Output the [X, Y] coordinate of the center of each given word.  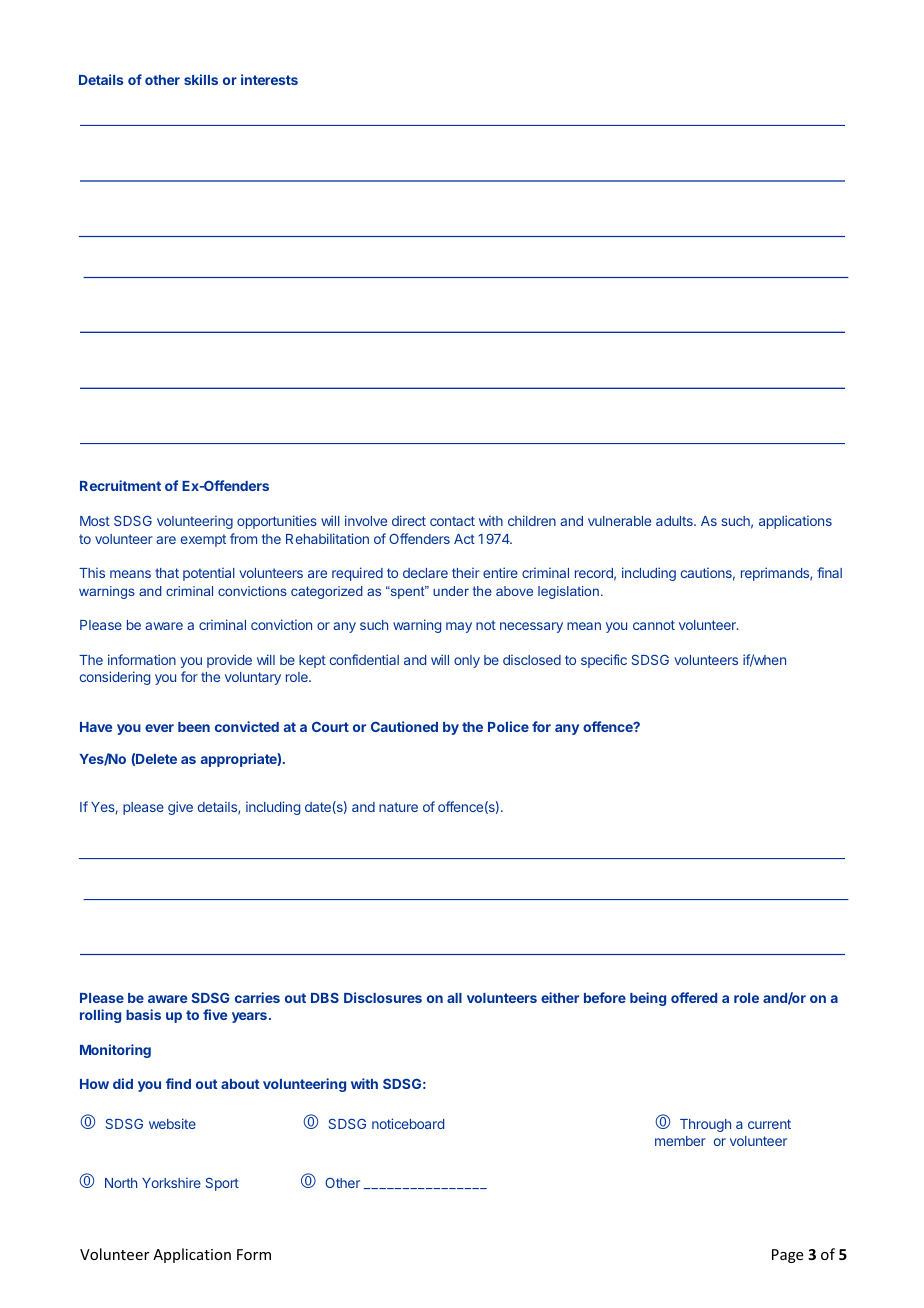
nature [398, 807]
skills [201, 79]
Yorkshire [171, 1182]
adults [675, 521]
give [180, 808]
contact [452, 521]
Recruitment [120, 485]
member [680, 1141]
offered [694, 997]
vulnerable [619, 521]
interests [269, 79]
